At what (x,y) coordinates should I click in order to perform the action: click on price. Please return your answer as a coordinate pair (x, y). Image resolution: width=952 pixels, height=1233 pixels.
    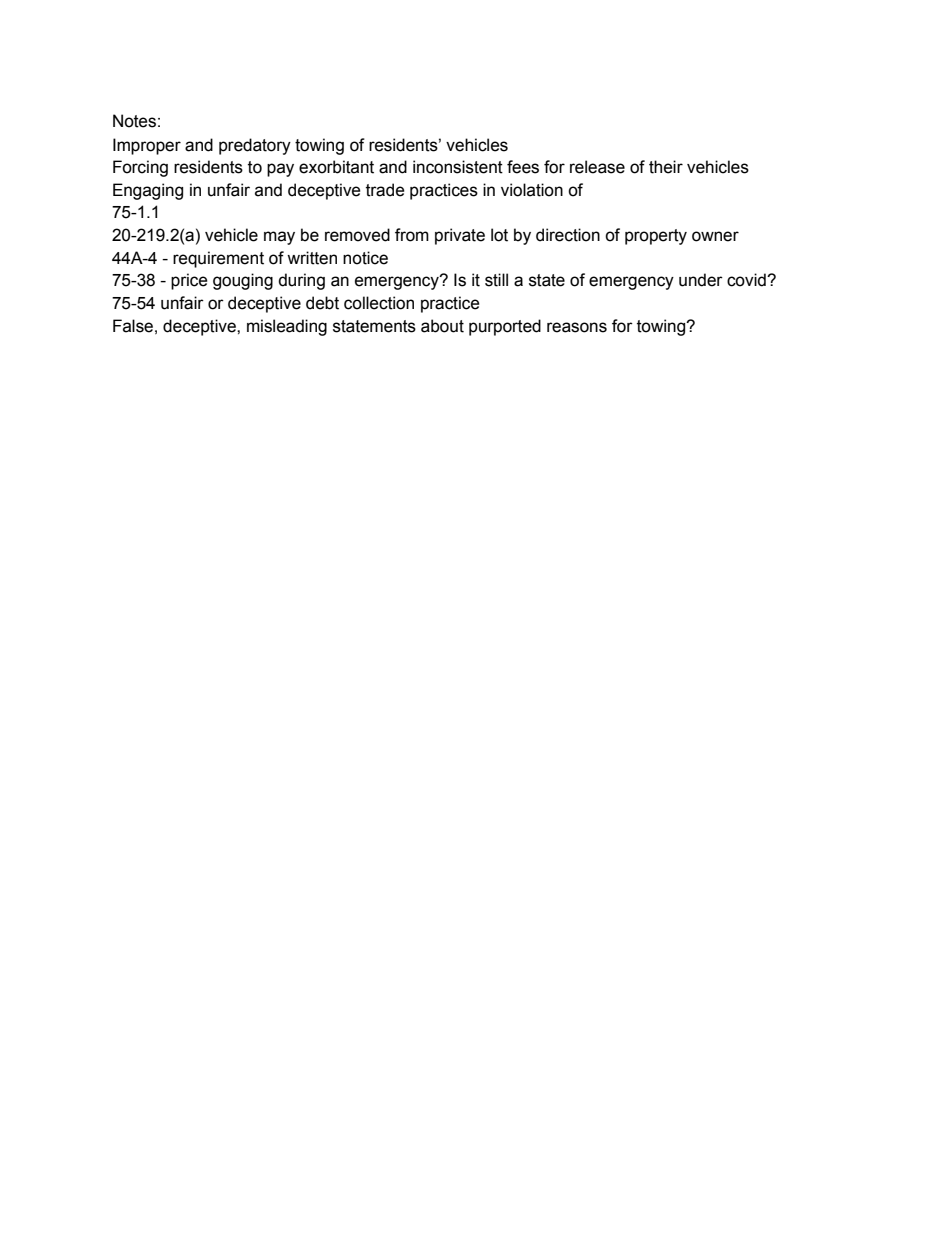
    Looking at the image, I should click on (189, 281).
